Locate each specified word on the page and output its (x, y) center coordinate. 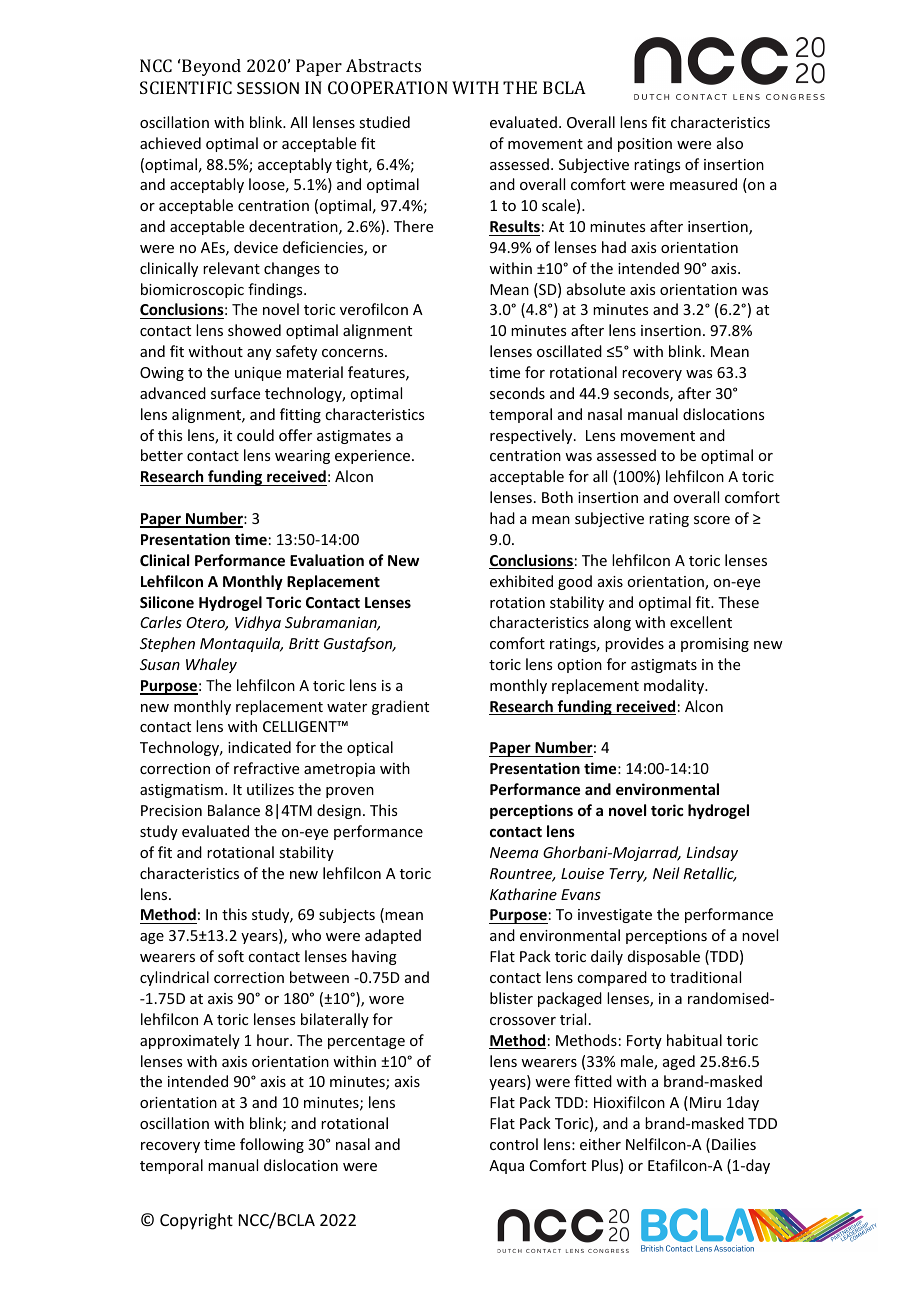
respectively (532, 436)
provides (634, 644)
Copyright (196, 1221)
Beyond (210, 67)
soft (231, 956)
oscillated (569, 351)
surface (235, 393)
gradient (400, 707)
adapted (393, 936)
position (645, 145)
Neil (666, 873)
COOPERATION (388, 87)
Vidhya (258, 623)
